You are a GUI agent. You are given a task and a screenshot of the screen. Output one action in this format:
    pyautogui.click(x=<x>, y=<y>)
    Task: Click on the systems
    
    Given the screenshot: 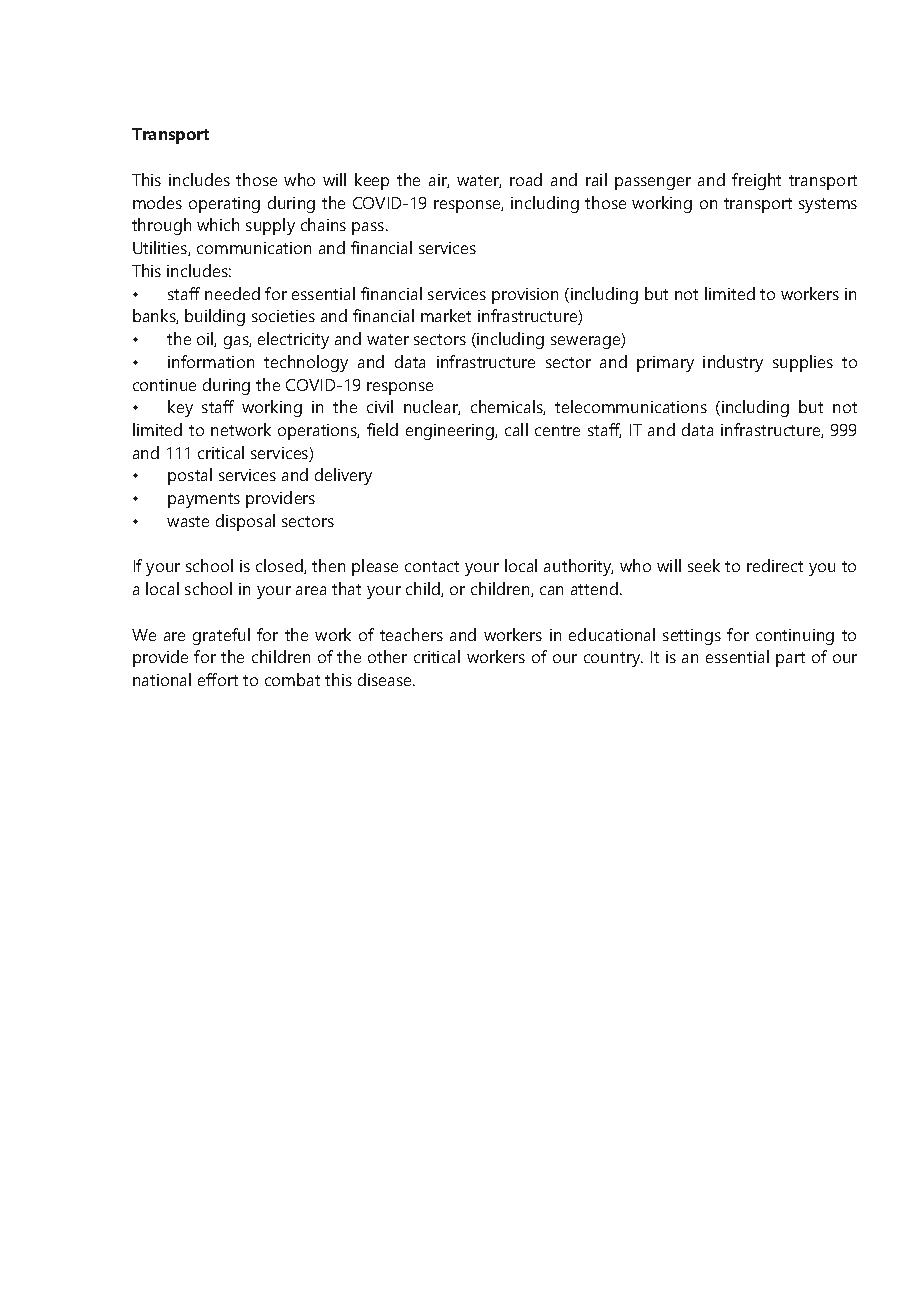 What is the action you would take?
    pyautogui.click(x=828, y=205)
